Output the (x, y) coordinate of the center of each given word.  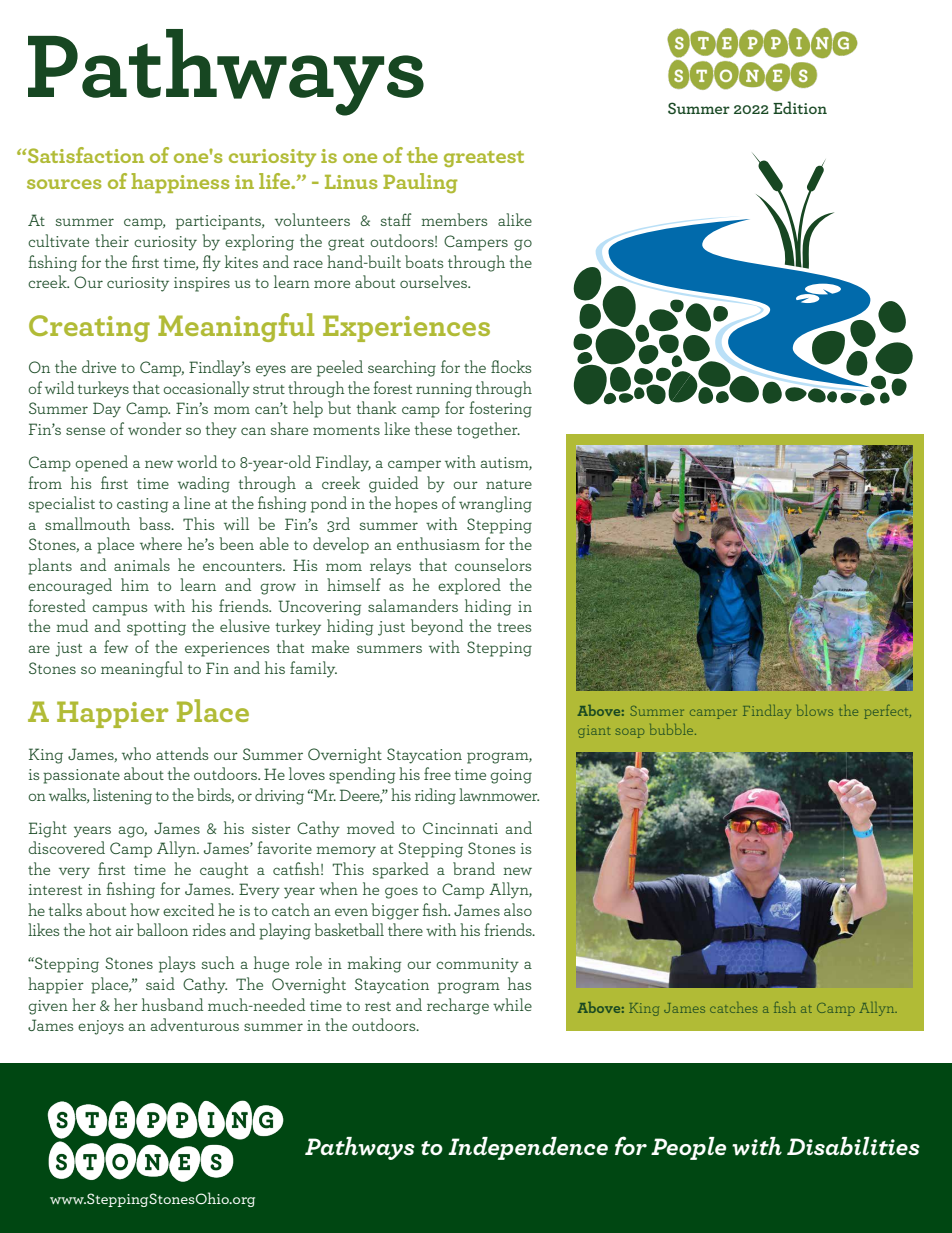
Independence (528, 1148)
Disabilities (853, 1146)
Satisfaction (85, 155)
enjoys (101, 1027)
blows (815, 710)
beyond (437, 627)
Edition (800, 107)
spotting (156, 628)
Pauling (420, 183)
